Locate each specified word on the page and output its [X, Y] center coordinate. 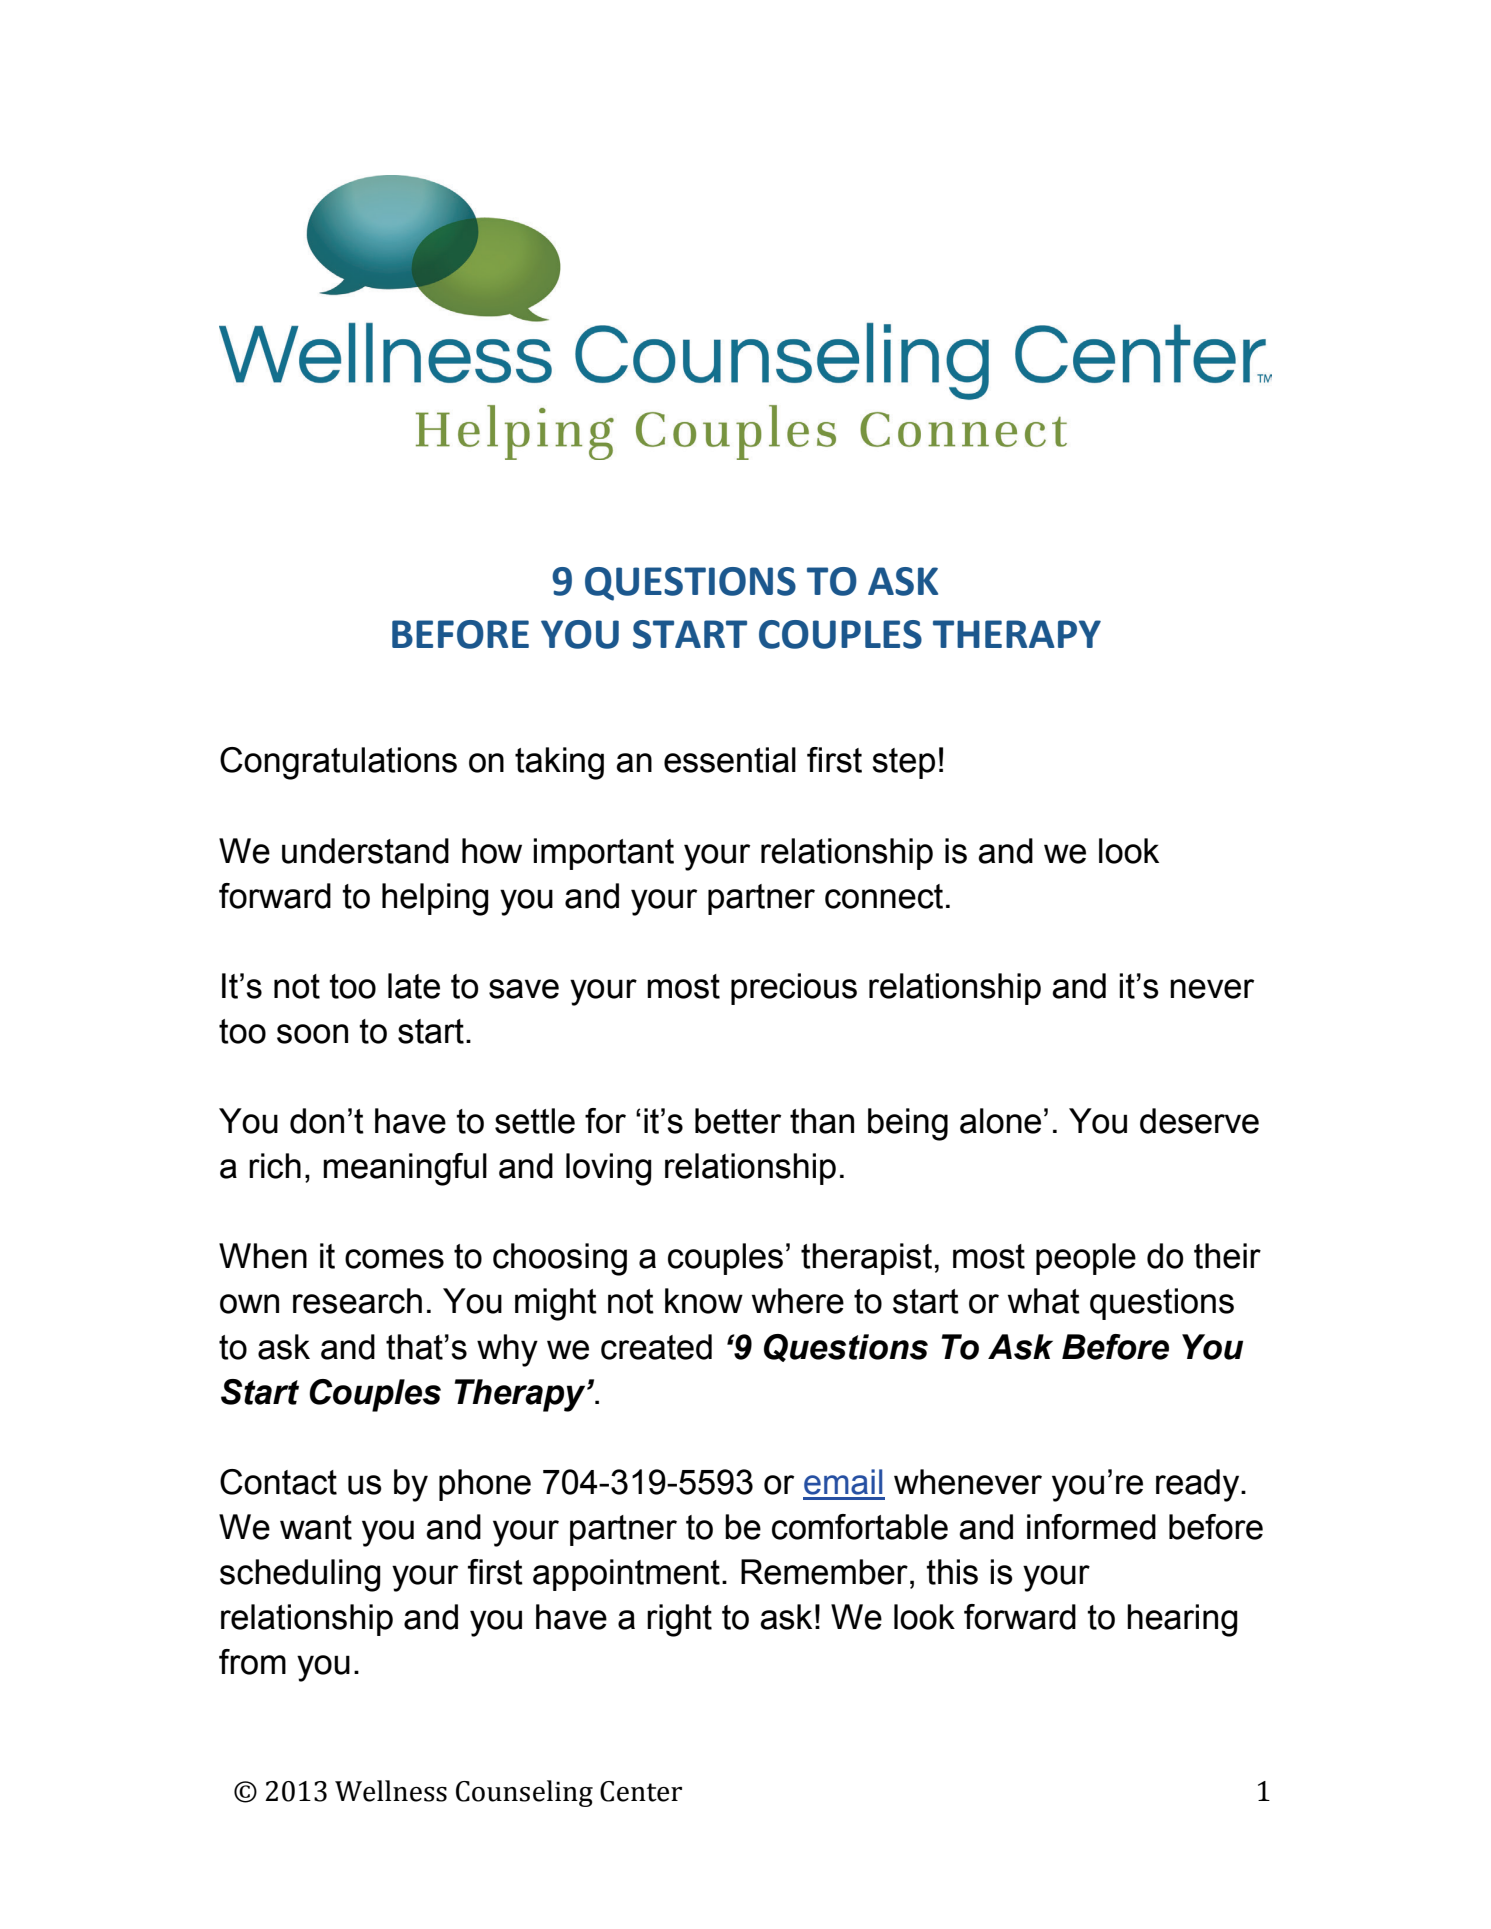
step [903, 763]
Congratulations [338, 763]
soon [312, 1034]
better [738, 1121]
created [656, 1347]
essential [730, 760]
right [679, 1620]
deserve [1199, 1121]
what [1044, 1301]
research [357, 1301]
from [252, 1662]
